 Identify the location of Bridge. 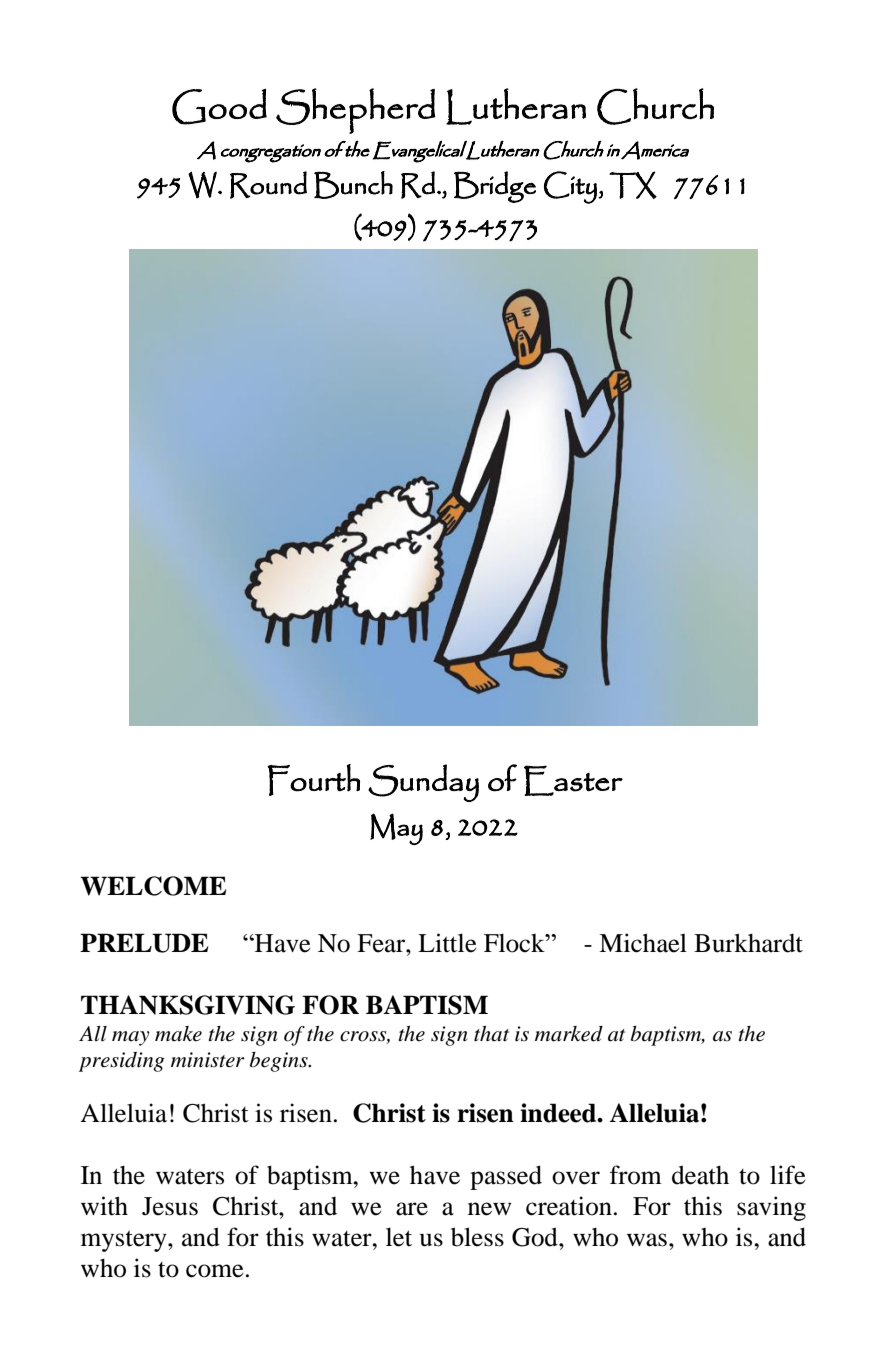
(495, 187).
